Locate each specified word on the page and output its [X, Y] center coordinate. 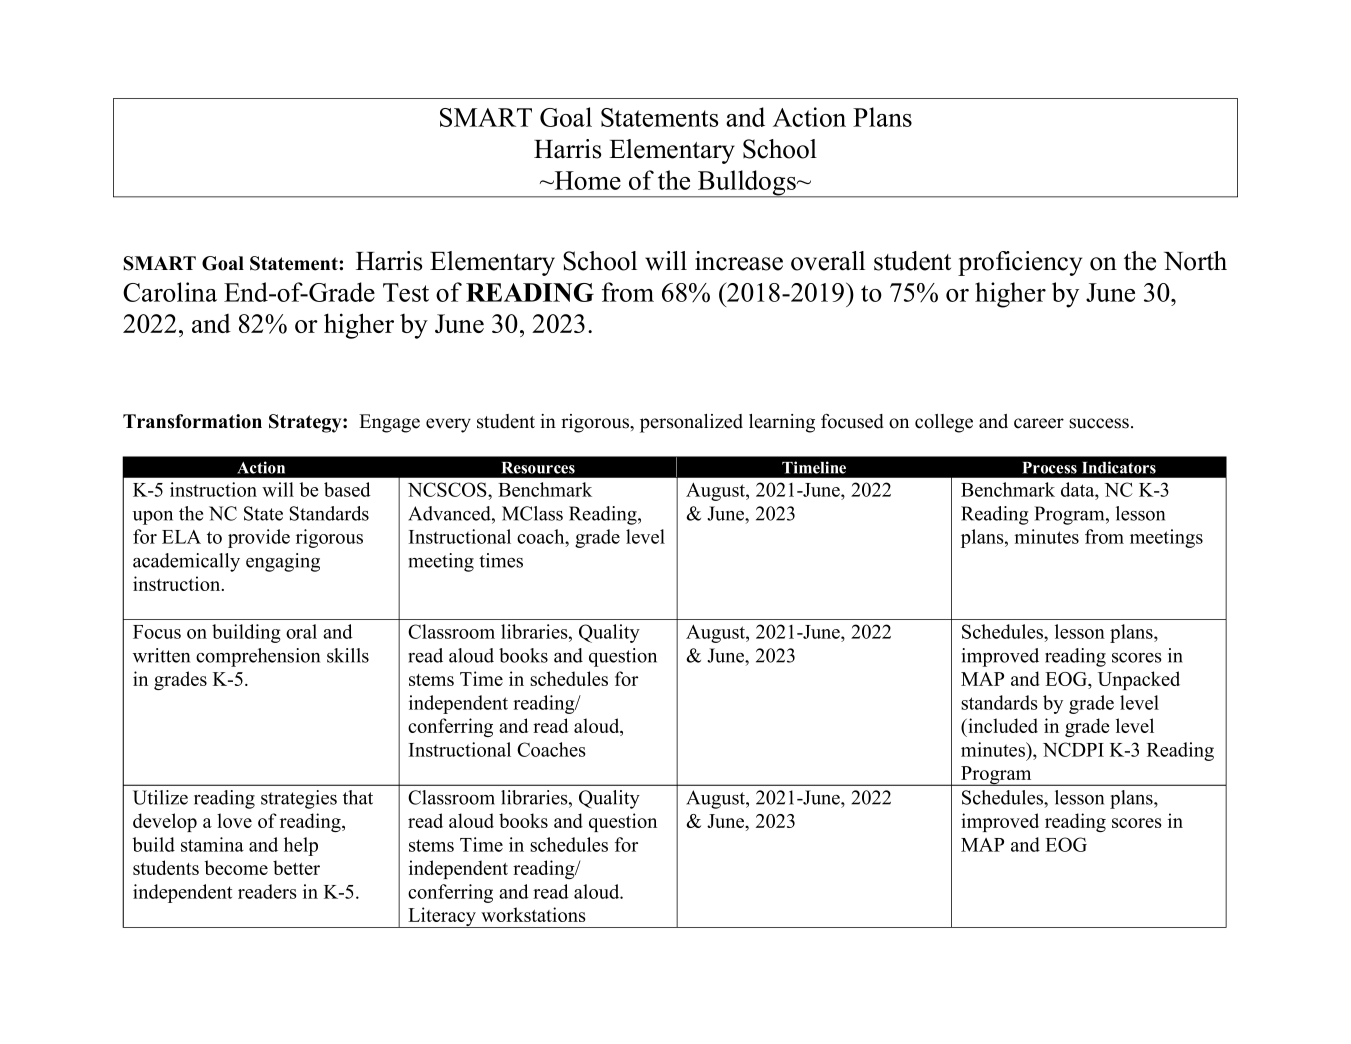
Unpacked [1139, 680]
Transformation [192, 421]
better [296, 867]
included [1002, 725]
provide [259, 538]
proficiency [1020, 263]
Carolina [170, 292]
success [1099, 423]
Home [586, 180]
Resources [538, 468]
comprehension [258, 657]
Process [1049, 468]
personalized [691, 423]
